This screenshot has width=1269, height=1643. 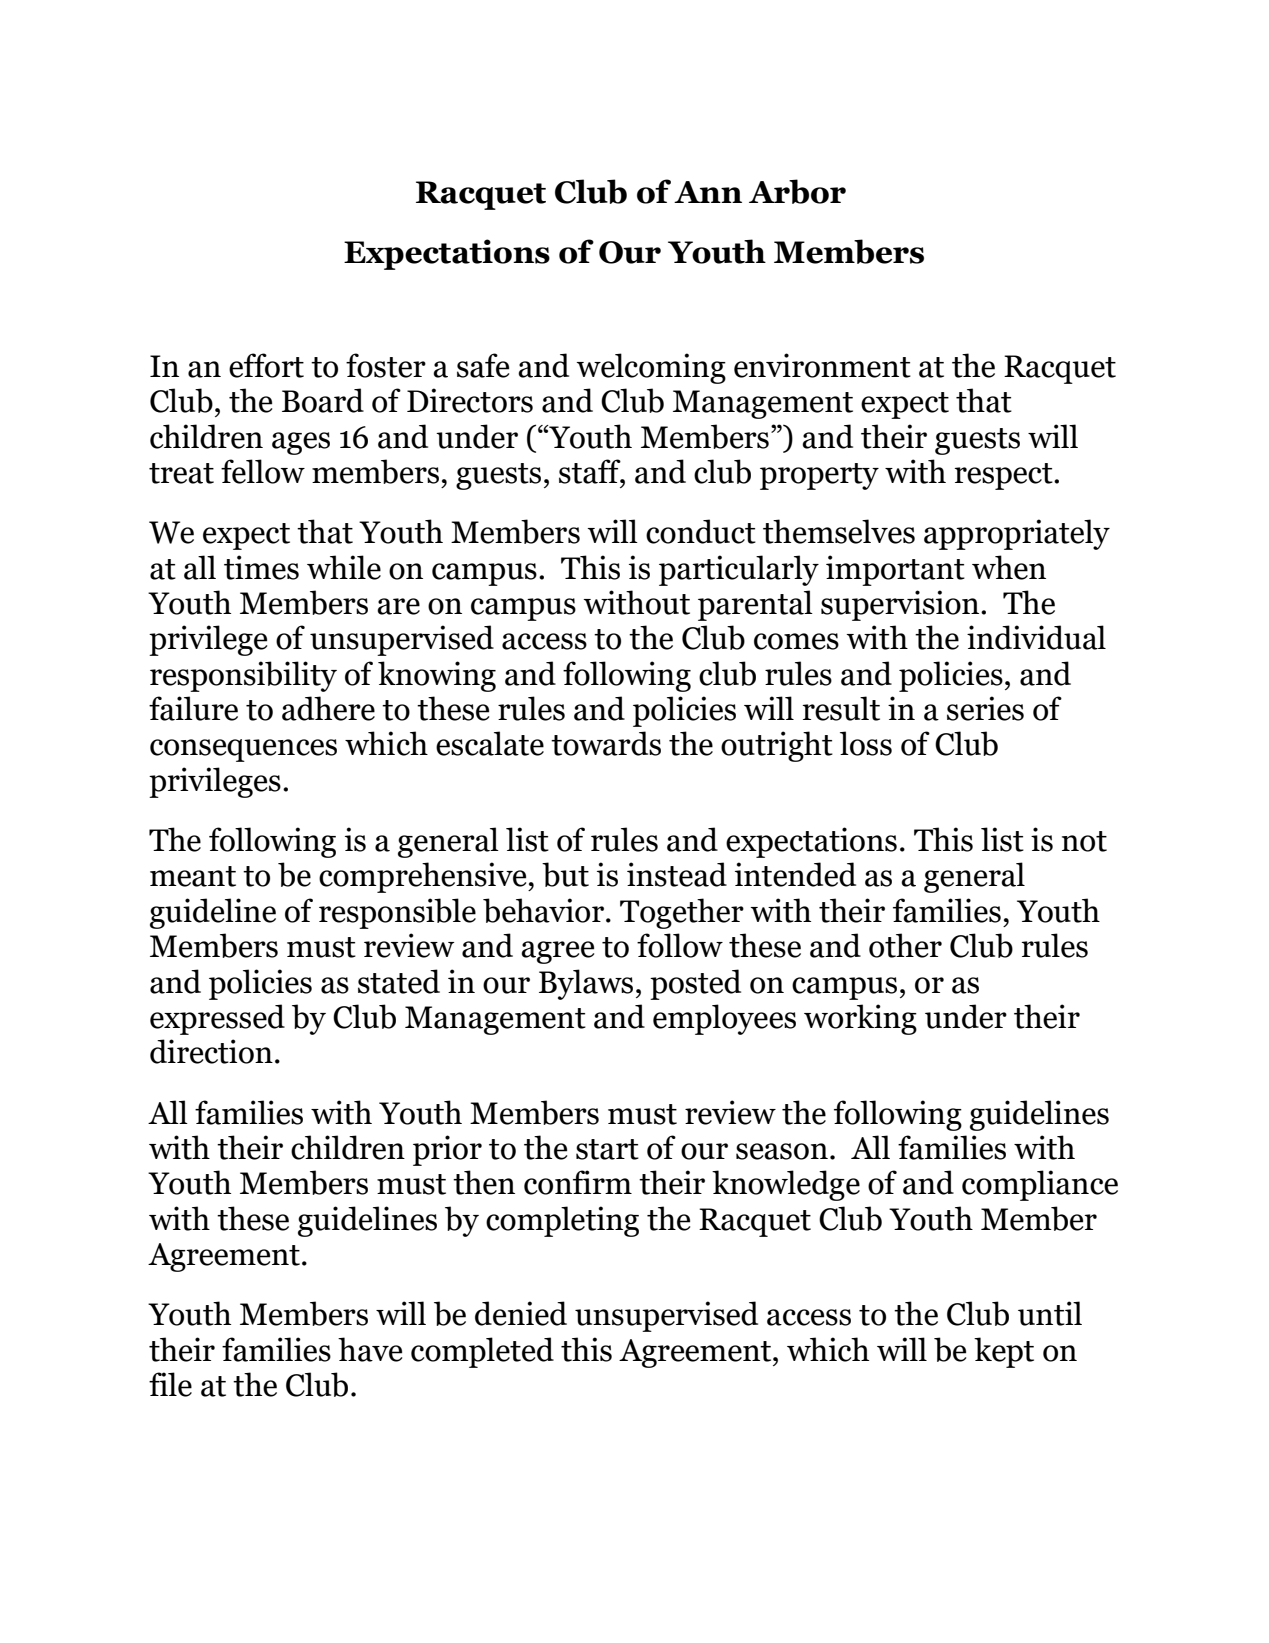 What do you see at coordinates (370, 1349) in the screenshot?
I see `have` at bounding box center [370, 1349].
